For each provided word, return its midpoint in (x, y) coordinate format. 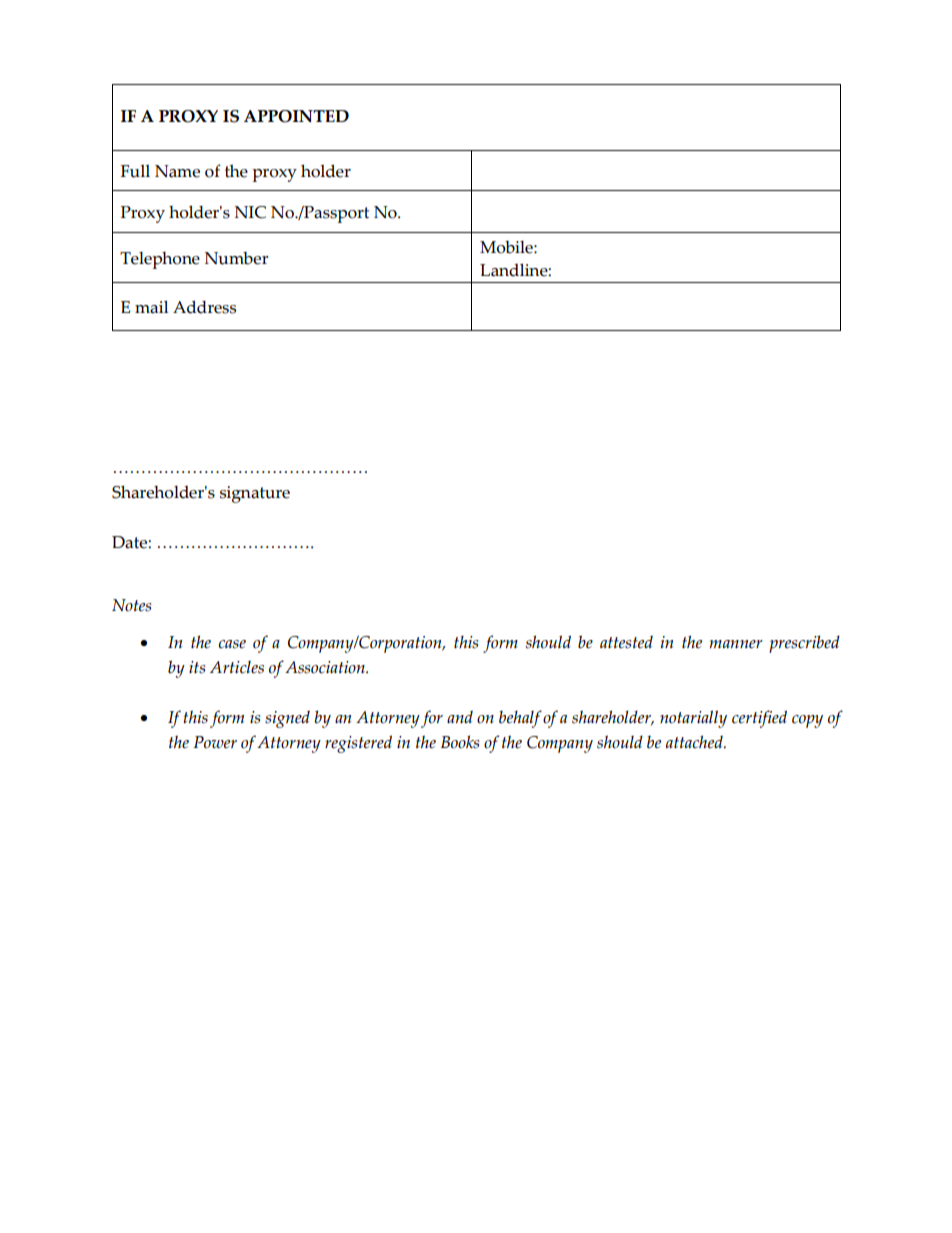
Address (204, 307)
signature (255, 494)
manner (736, 644)
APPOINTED (296, 116)
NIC (250, 212)
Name (177, 171)
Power (215, 742)
